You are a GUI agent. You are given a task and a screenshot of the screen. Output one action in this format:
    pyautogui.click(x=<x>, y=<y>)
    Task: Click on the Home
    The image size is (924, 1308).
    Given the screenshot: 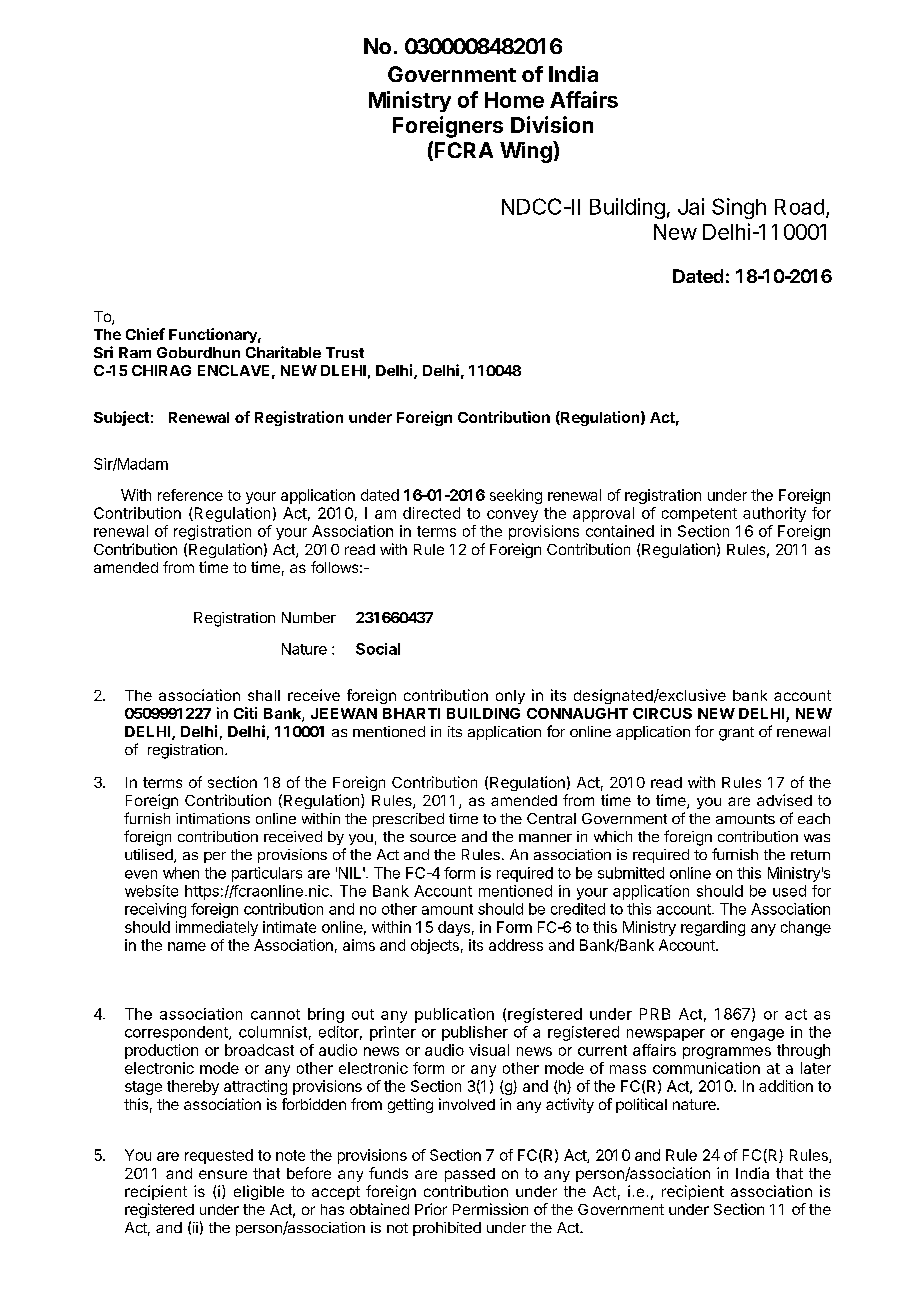 What is the action you would take?
    pyautogui.click(x=514, y=100)
